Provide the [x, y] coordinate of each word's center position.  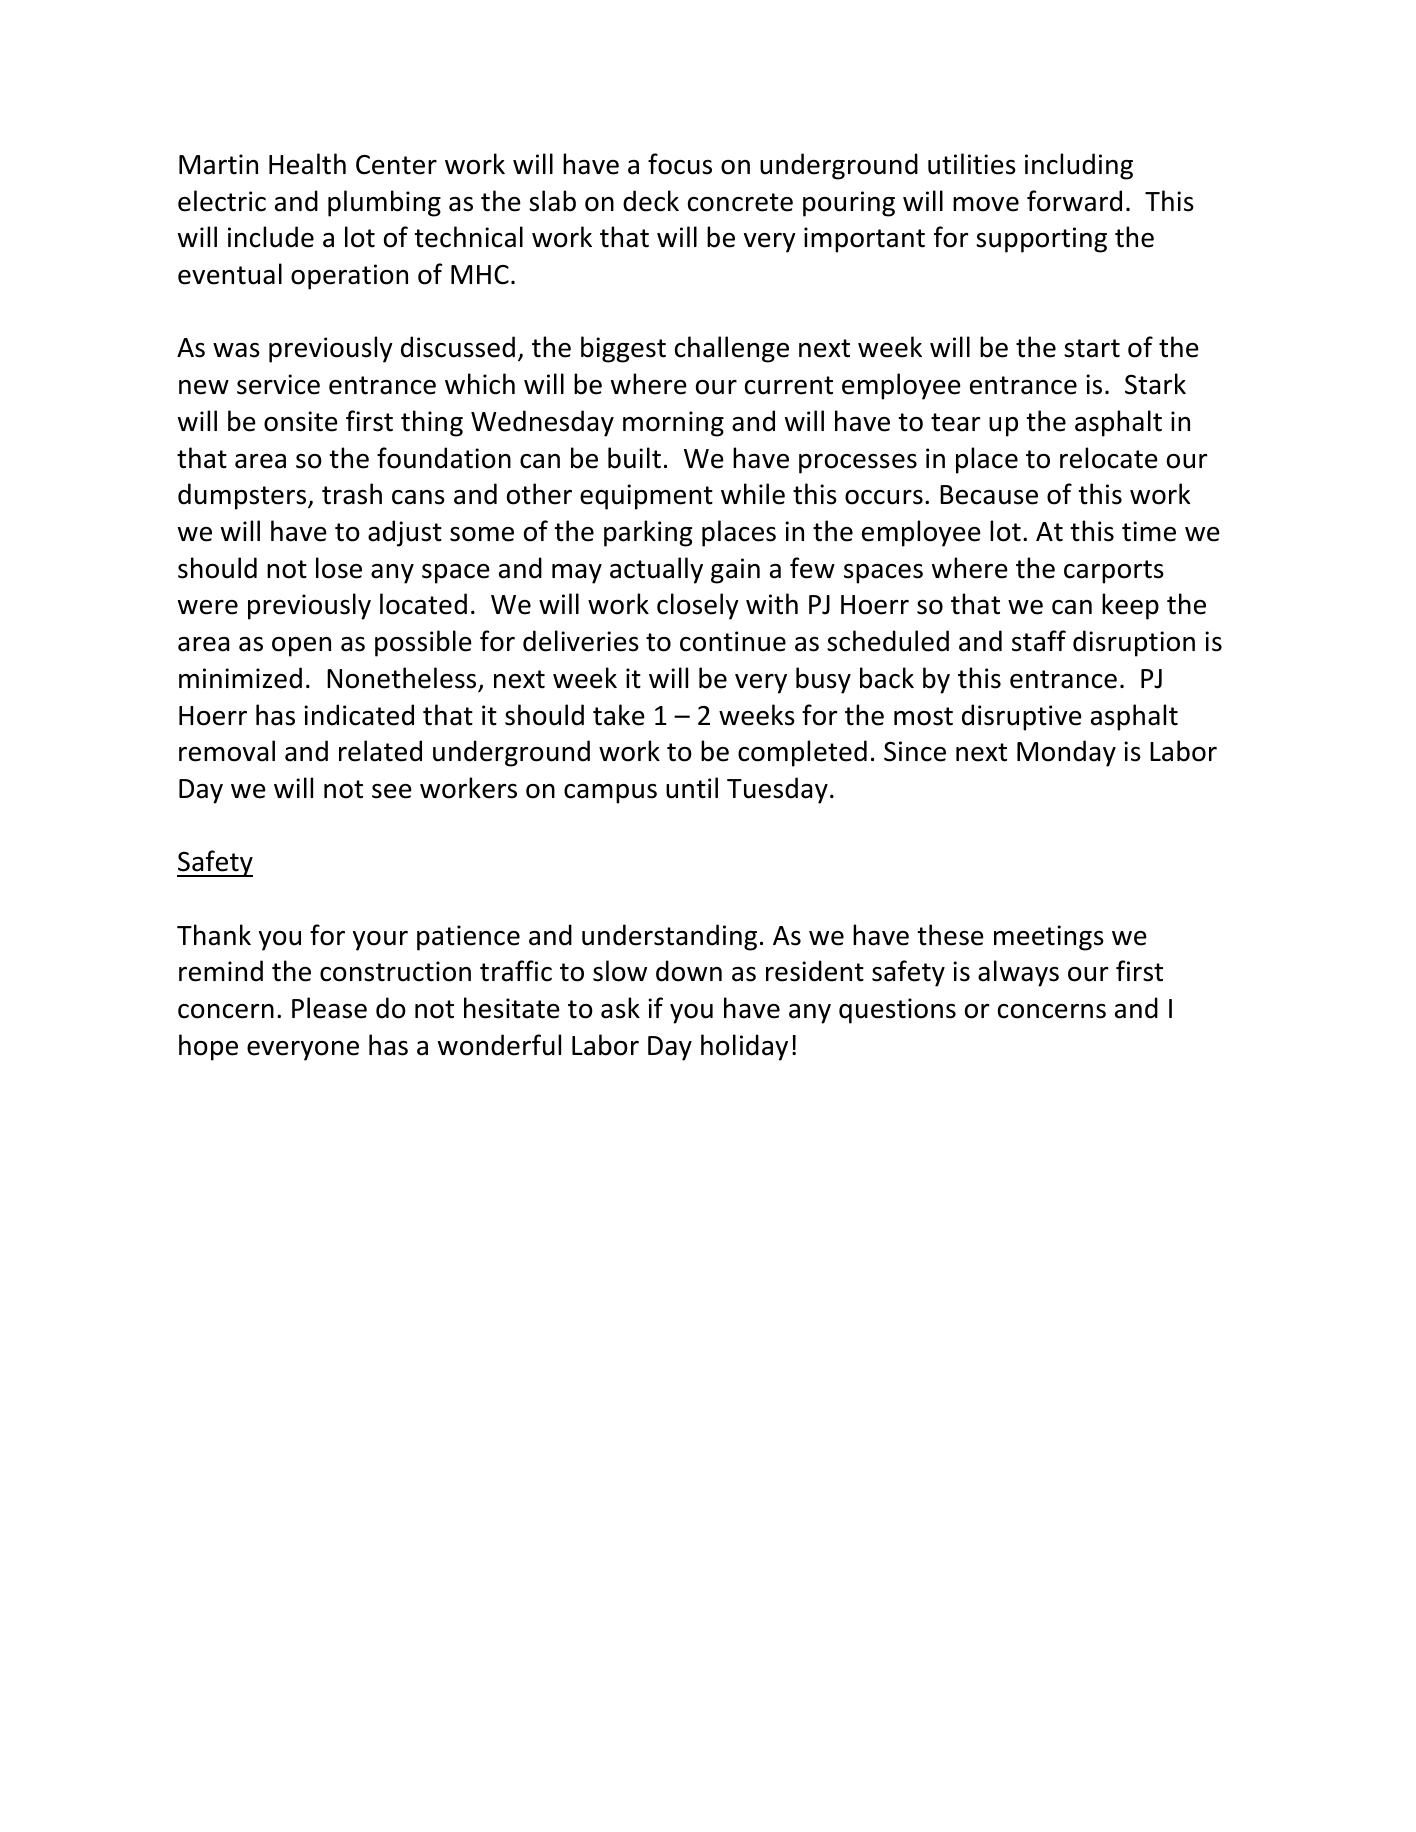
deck [651, 201]
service [278, 384]
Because [989, 495]
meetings [1049, 938]
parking [648, 533]
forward [1074, 201]
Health [307, 164]
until [692, 788]
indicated [359, 715]
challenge [732, 349]
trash [352, 494]
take [619, 715]
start [1092, 348]
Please [329, 1008]
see [392, 791]
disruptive [1022, 717]
